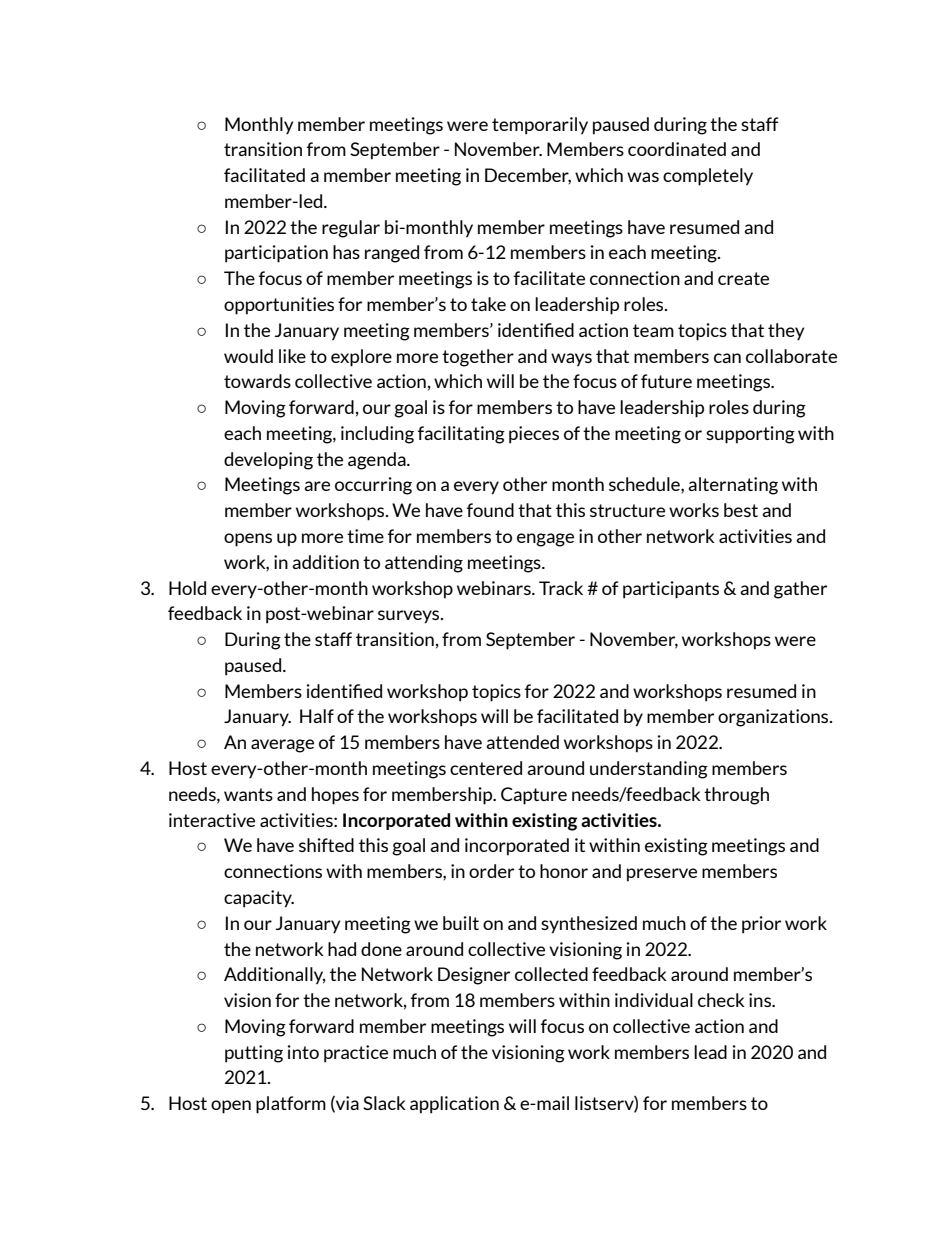  I want to click on completely, so click(708, 177).
